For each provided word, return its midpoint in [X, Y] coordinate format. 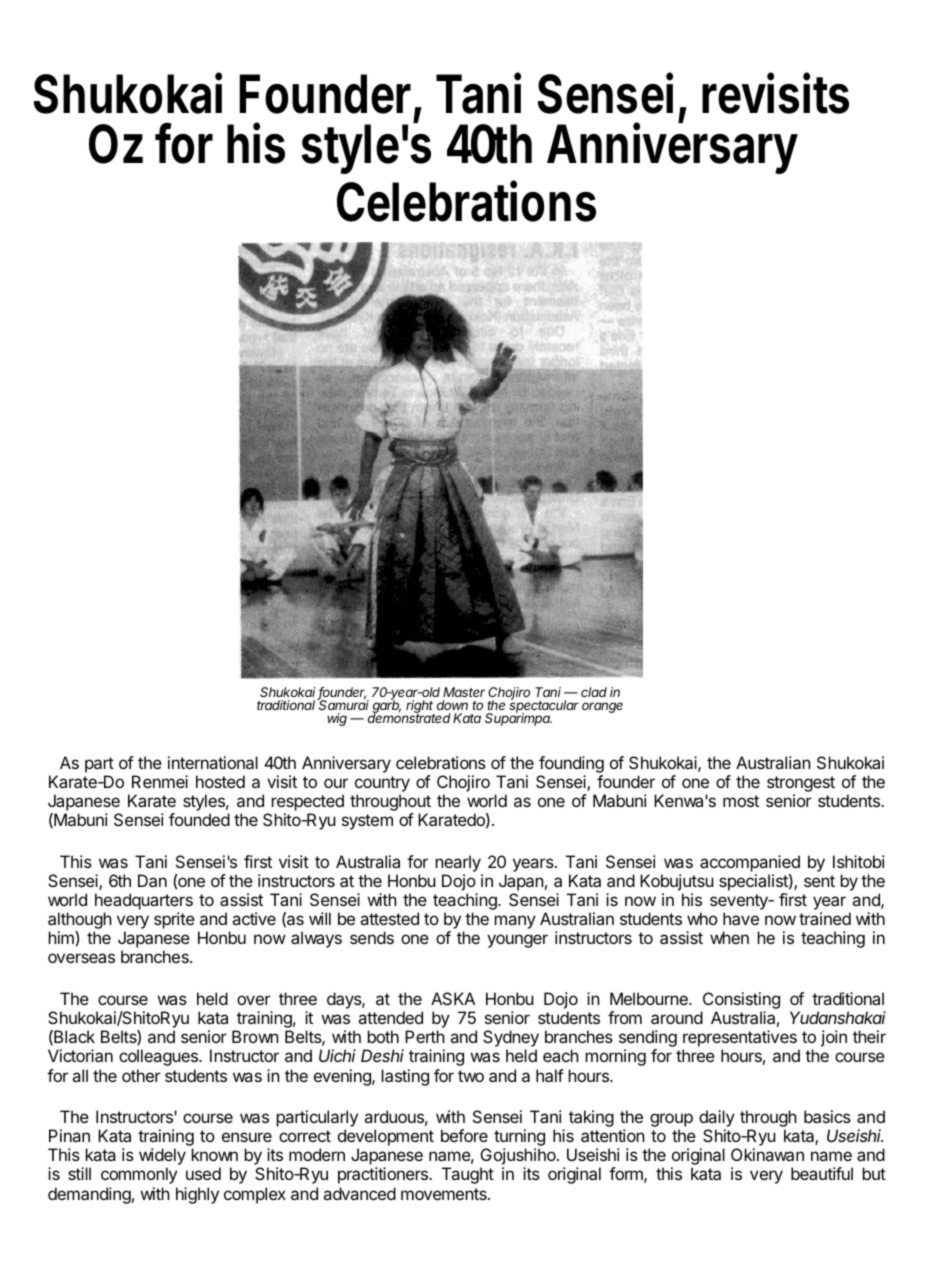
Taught [468, 1175]
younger [517, 941]
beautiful [822, 1173]
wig [337, 719]
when [729, 937]
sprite [174, 920]
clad [594, 692]
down [452, 705]
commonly [139, 1175]
